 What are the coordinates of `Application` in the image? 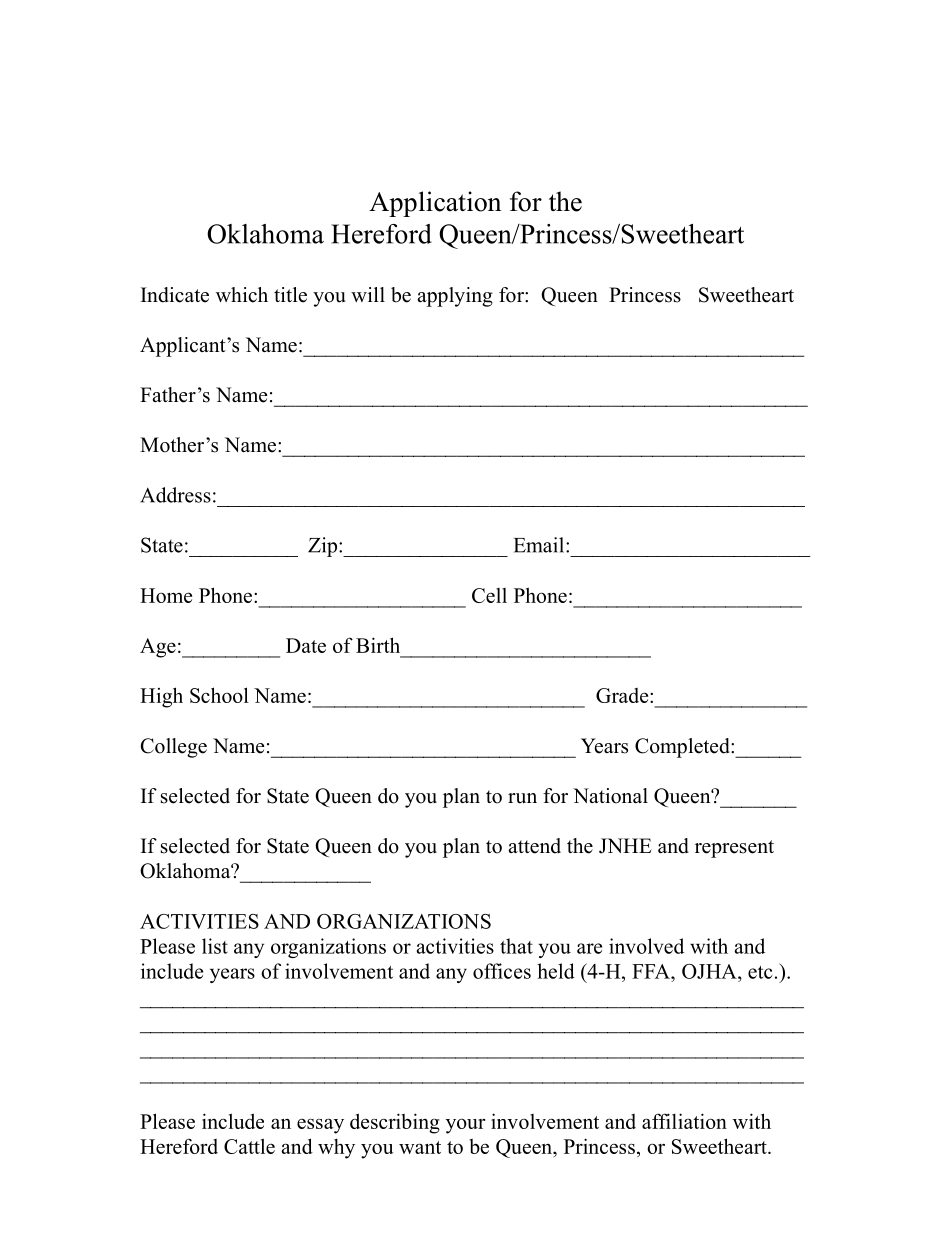 It's located at (435, 204).
